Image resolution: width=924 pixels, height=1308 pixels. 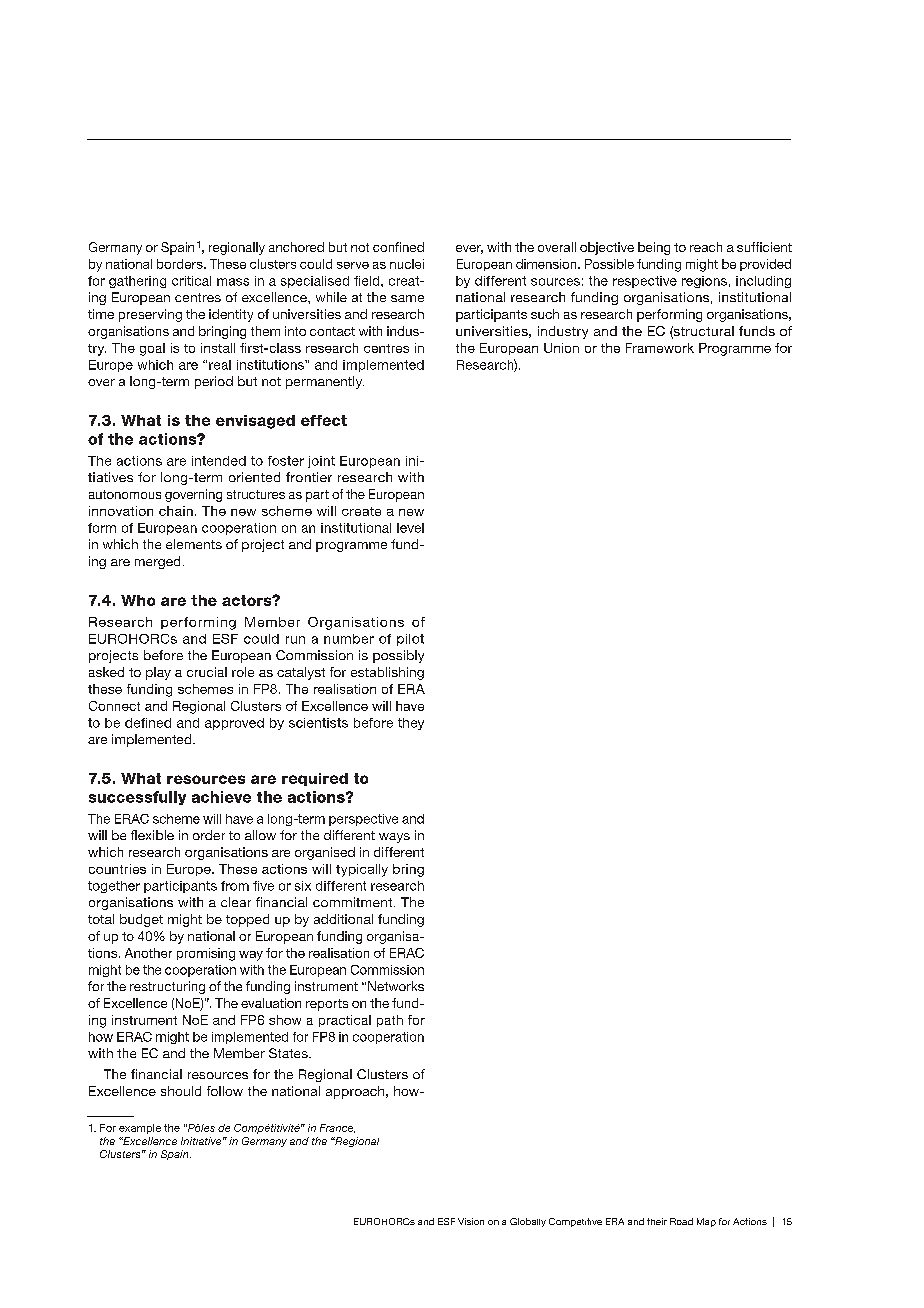 What do you see at coordinates (140, 1129) in the image?
I see `example` at bounding box center [140, 1129].
